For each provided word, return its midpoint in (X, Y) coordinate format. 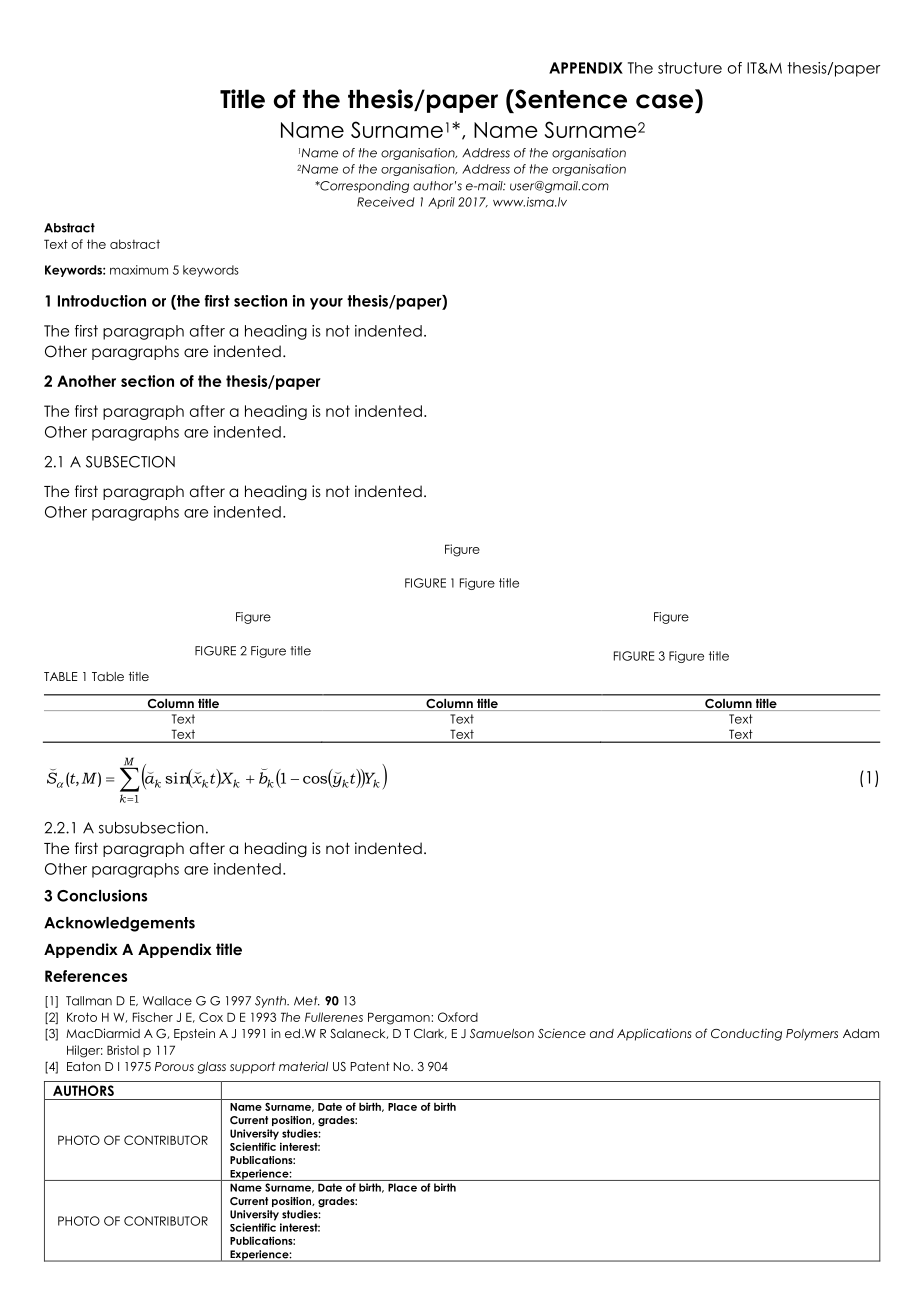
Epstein (194, 1034)
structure (690, 68)
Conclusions (102, 895)
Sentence (570, 99)
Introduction (102, 301)
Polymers (812, 1035)
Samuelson (502, 1033)
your (326, 304)
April (441, 203)
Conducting (746, 1035)
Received (386, 202)
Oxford (458, 1017)
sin (178, 778)
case (664, 101)
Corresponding (363, 187)
